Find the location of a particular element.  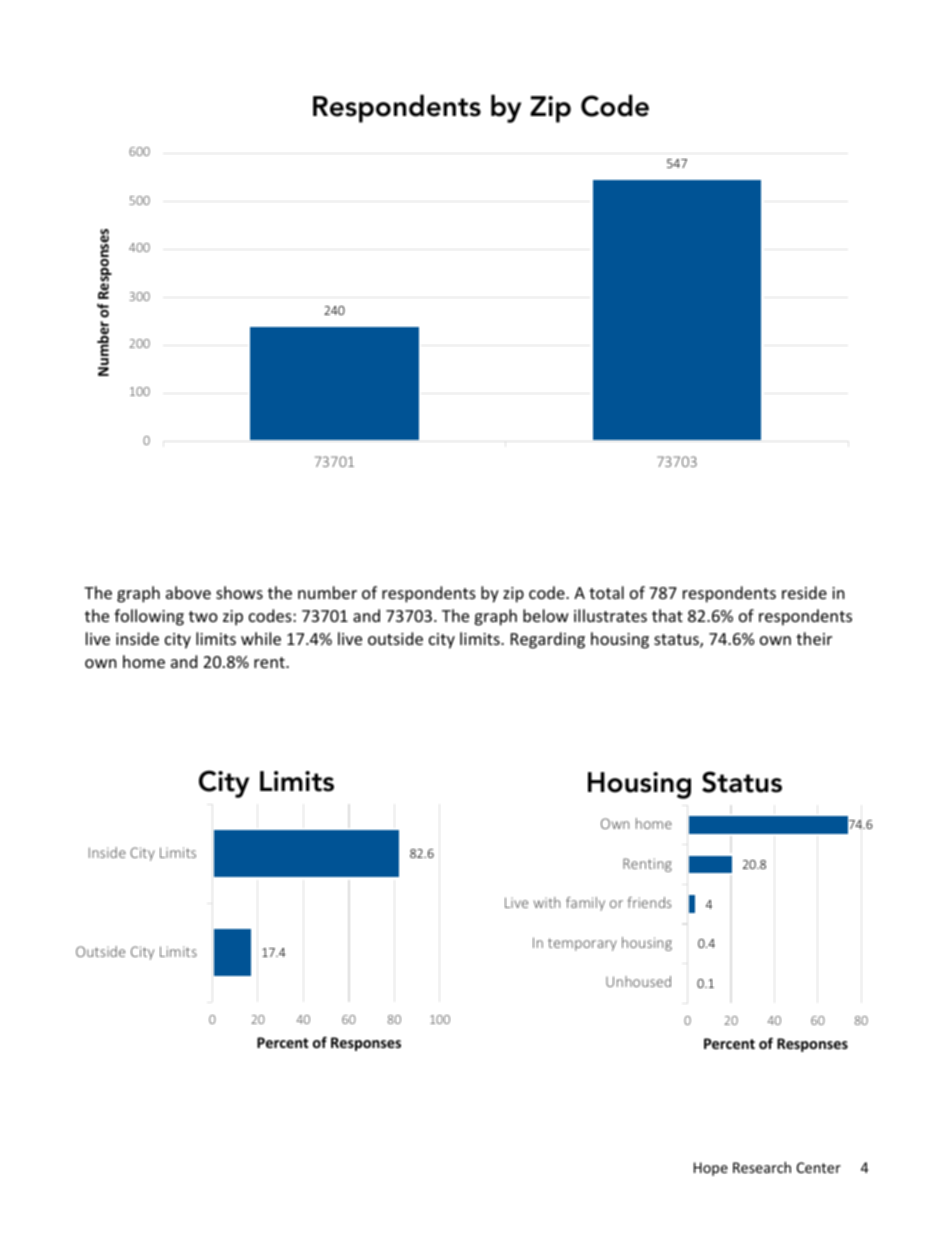

family is located at coordinates (585, 904).
